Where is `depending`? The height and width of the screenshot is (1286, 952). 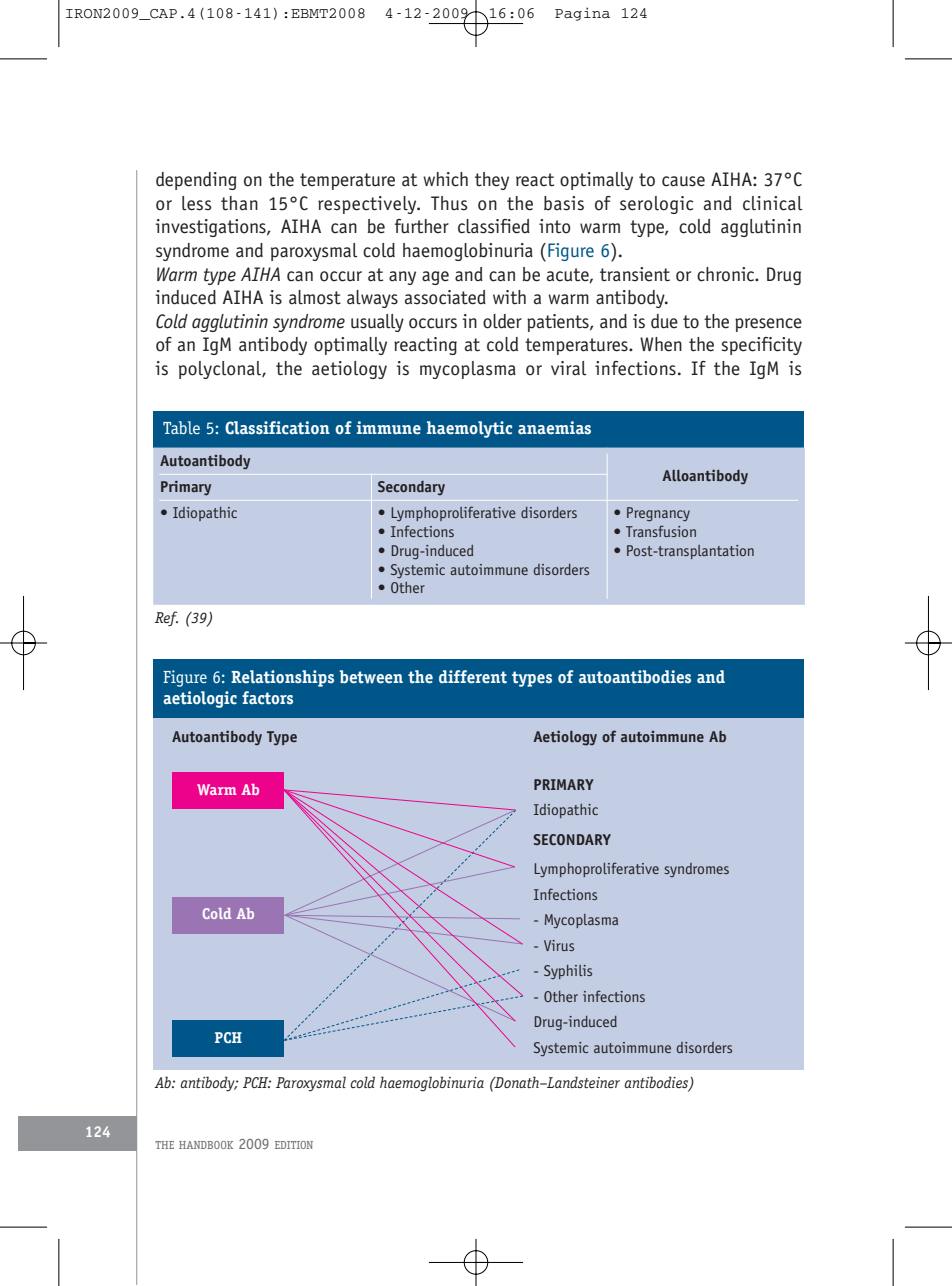 depending is located at coordinates (196, 181).
